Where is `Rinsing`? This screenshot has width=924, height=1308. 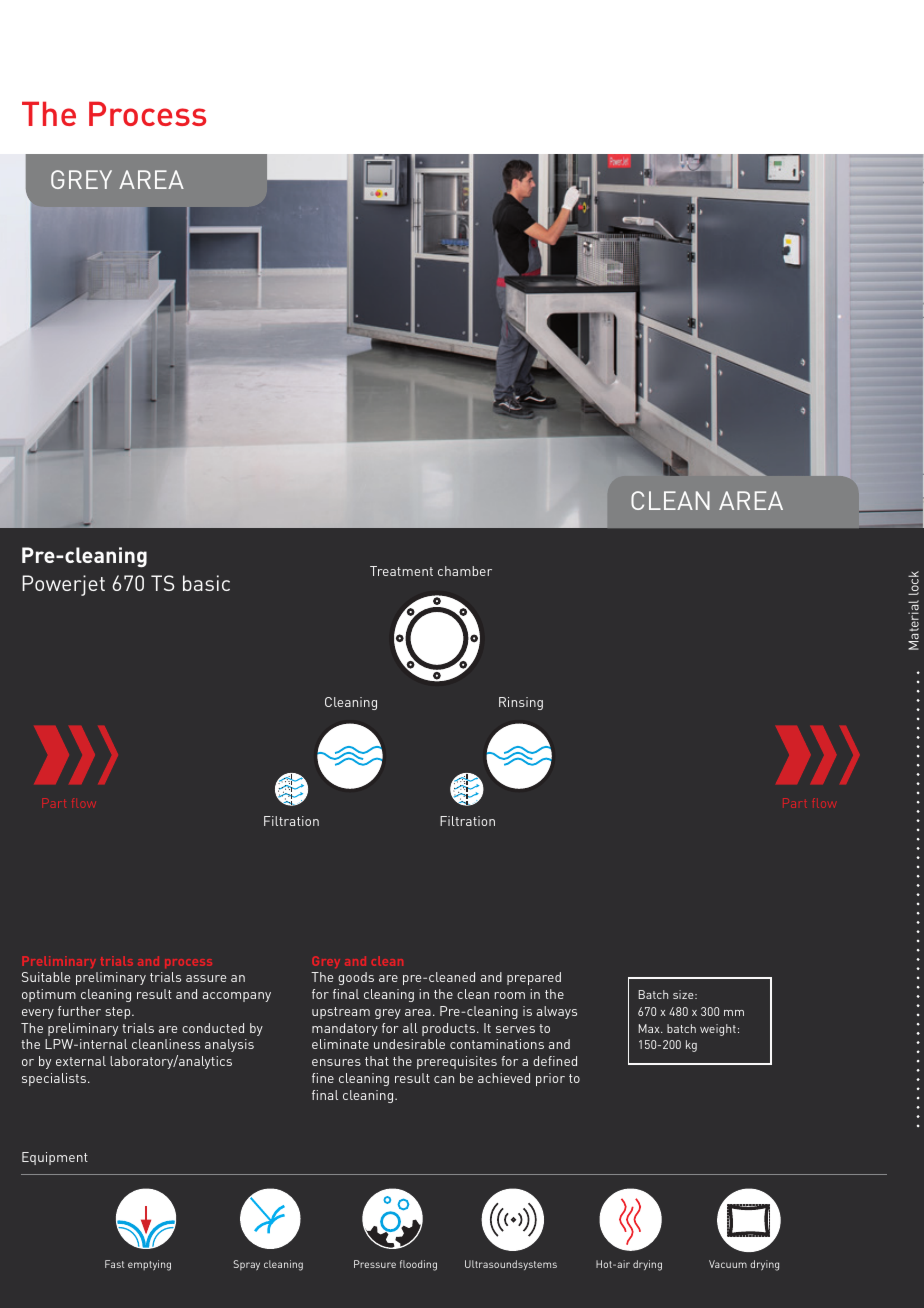 Rinsing is located at coordinates (521, 703).
